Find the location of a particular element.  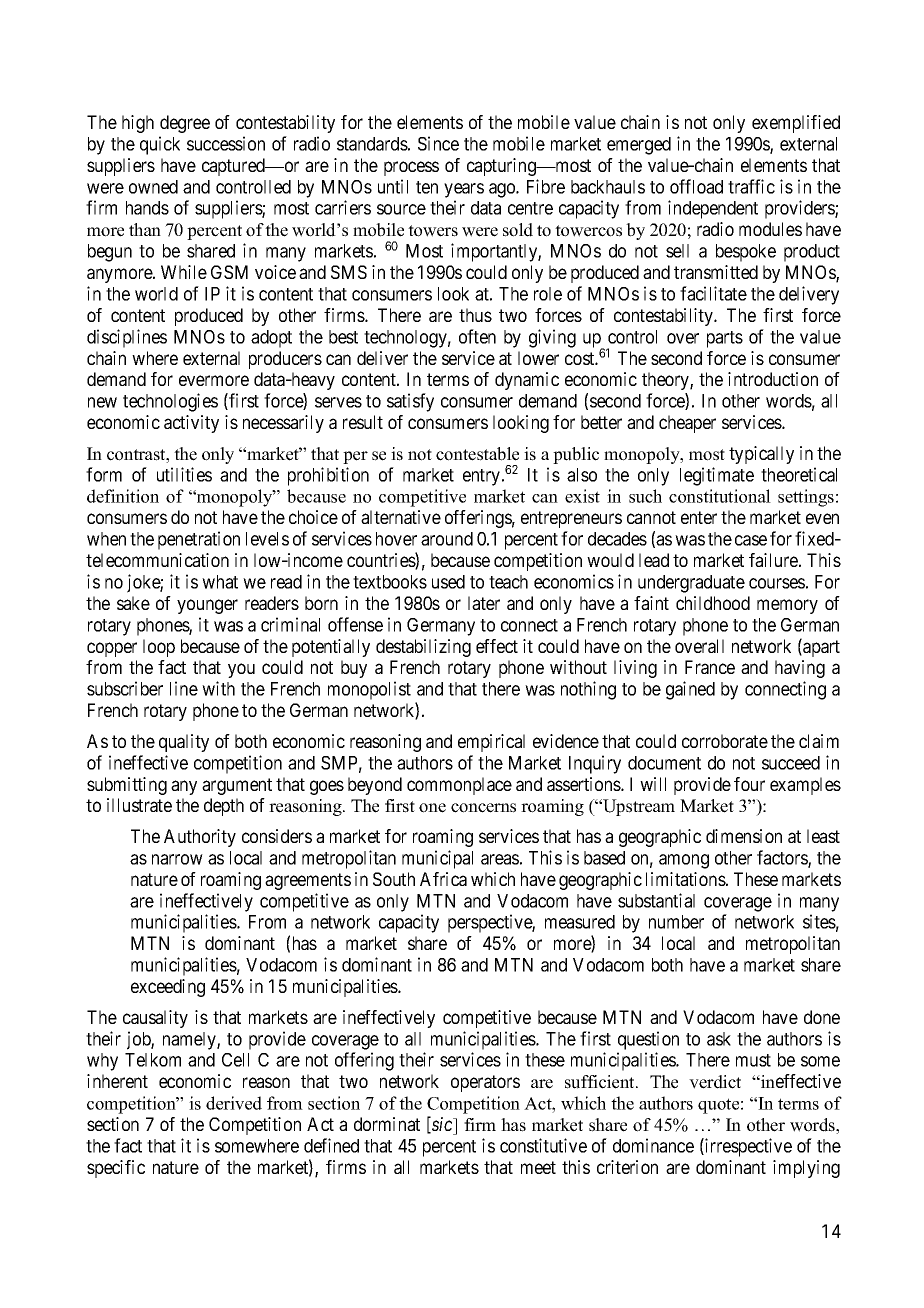

corroborate is located at coordinates (725, 741).
